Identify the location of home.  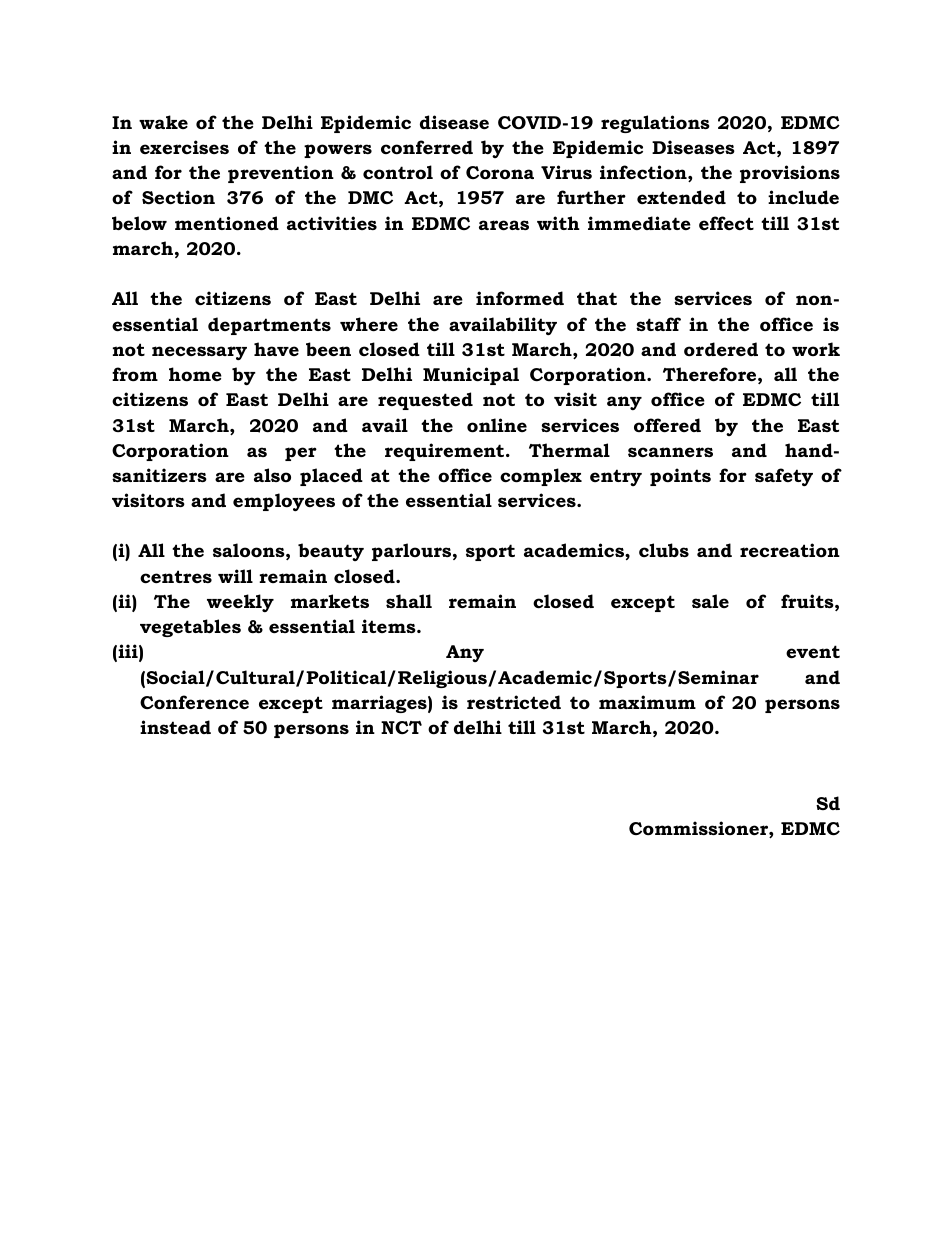
(195, 374).
